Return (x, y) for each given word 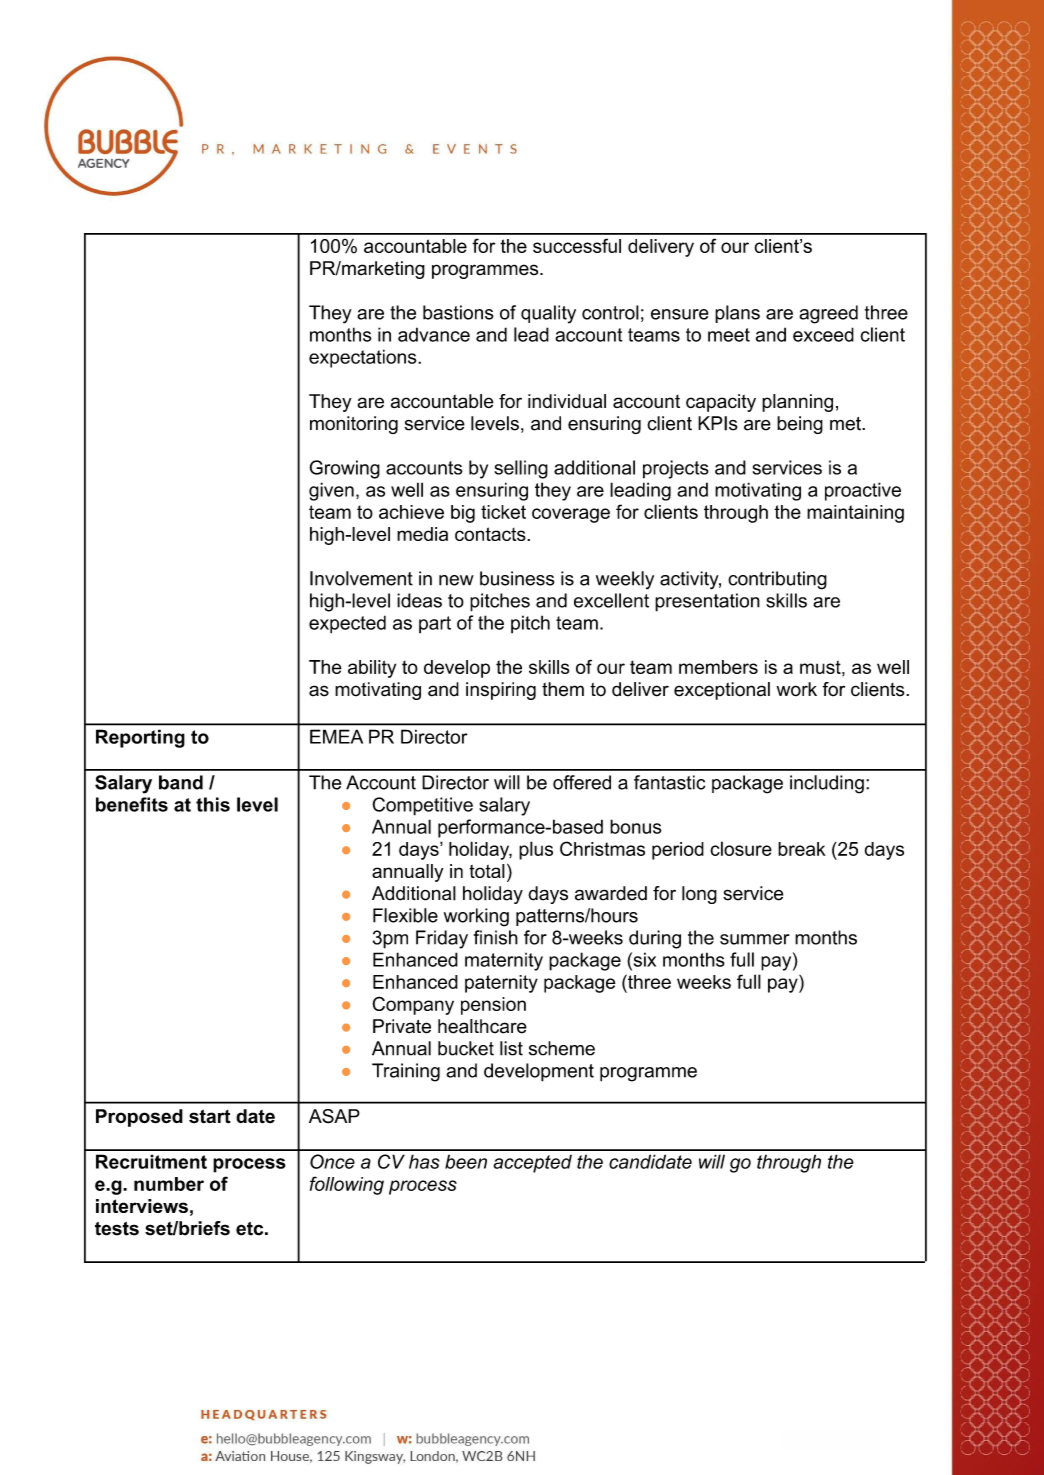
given (331, 491)
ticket (503, 512)
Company (413, 1005)
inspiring (501, 691)
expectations (364, 358)
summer (755, 939)
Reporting (140, 738)
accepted (533, 1164)
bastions (458, 312)
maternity (504, 962)
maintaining (855, 514)
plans (737, 314)
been (466, 1161)
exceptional (722, 691)
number (169, 1184)
